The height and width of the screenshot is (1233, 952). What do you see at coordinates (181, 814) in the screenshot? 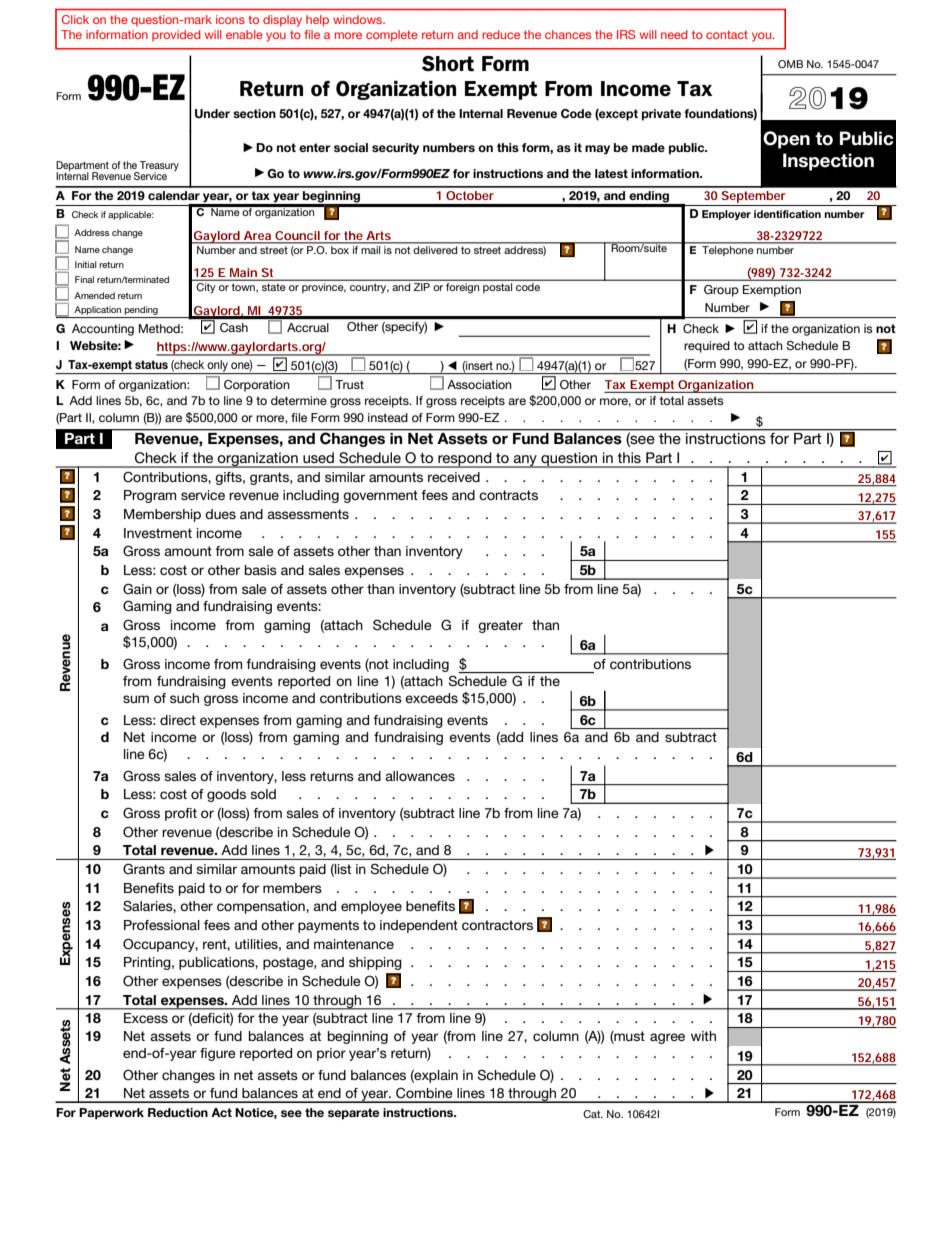
I see `profit` at bounding box center [181, 814].
